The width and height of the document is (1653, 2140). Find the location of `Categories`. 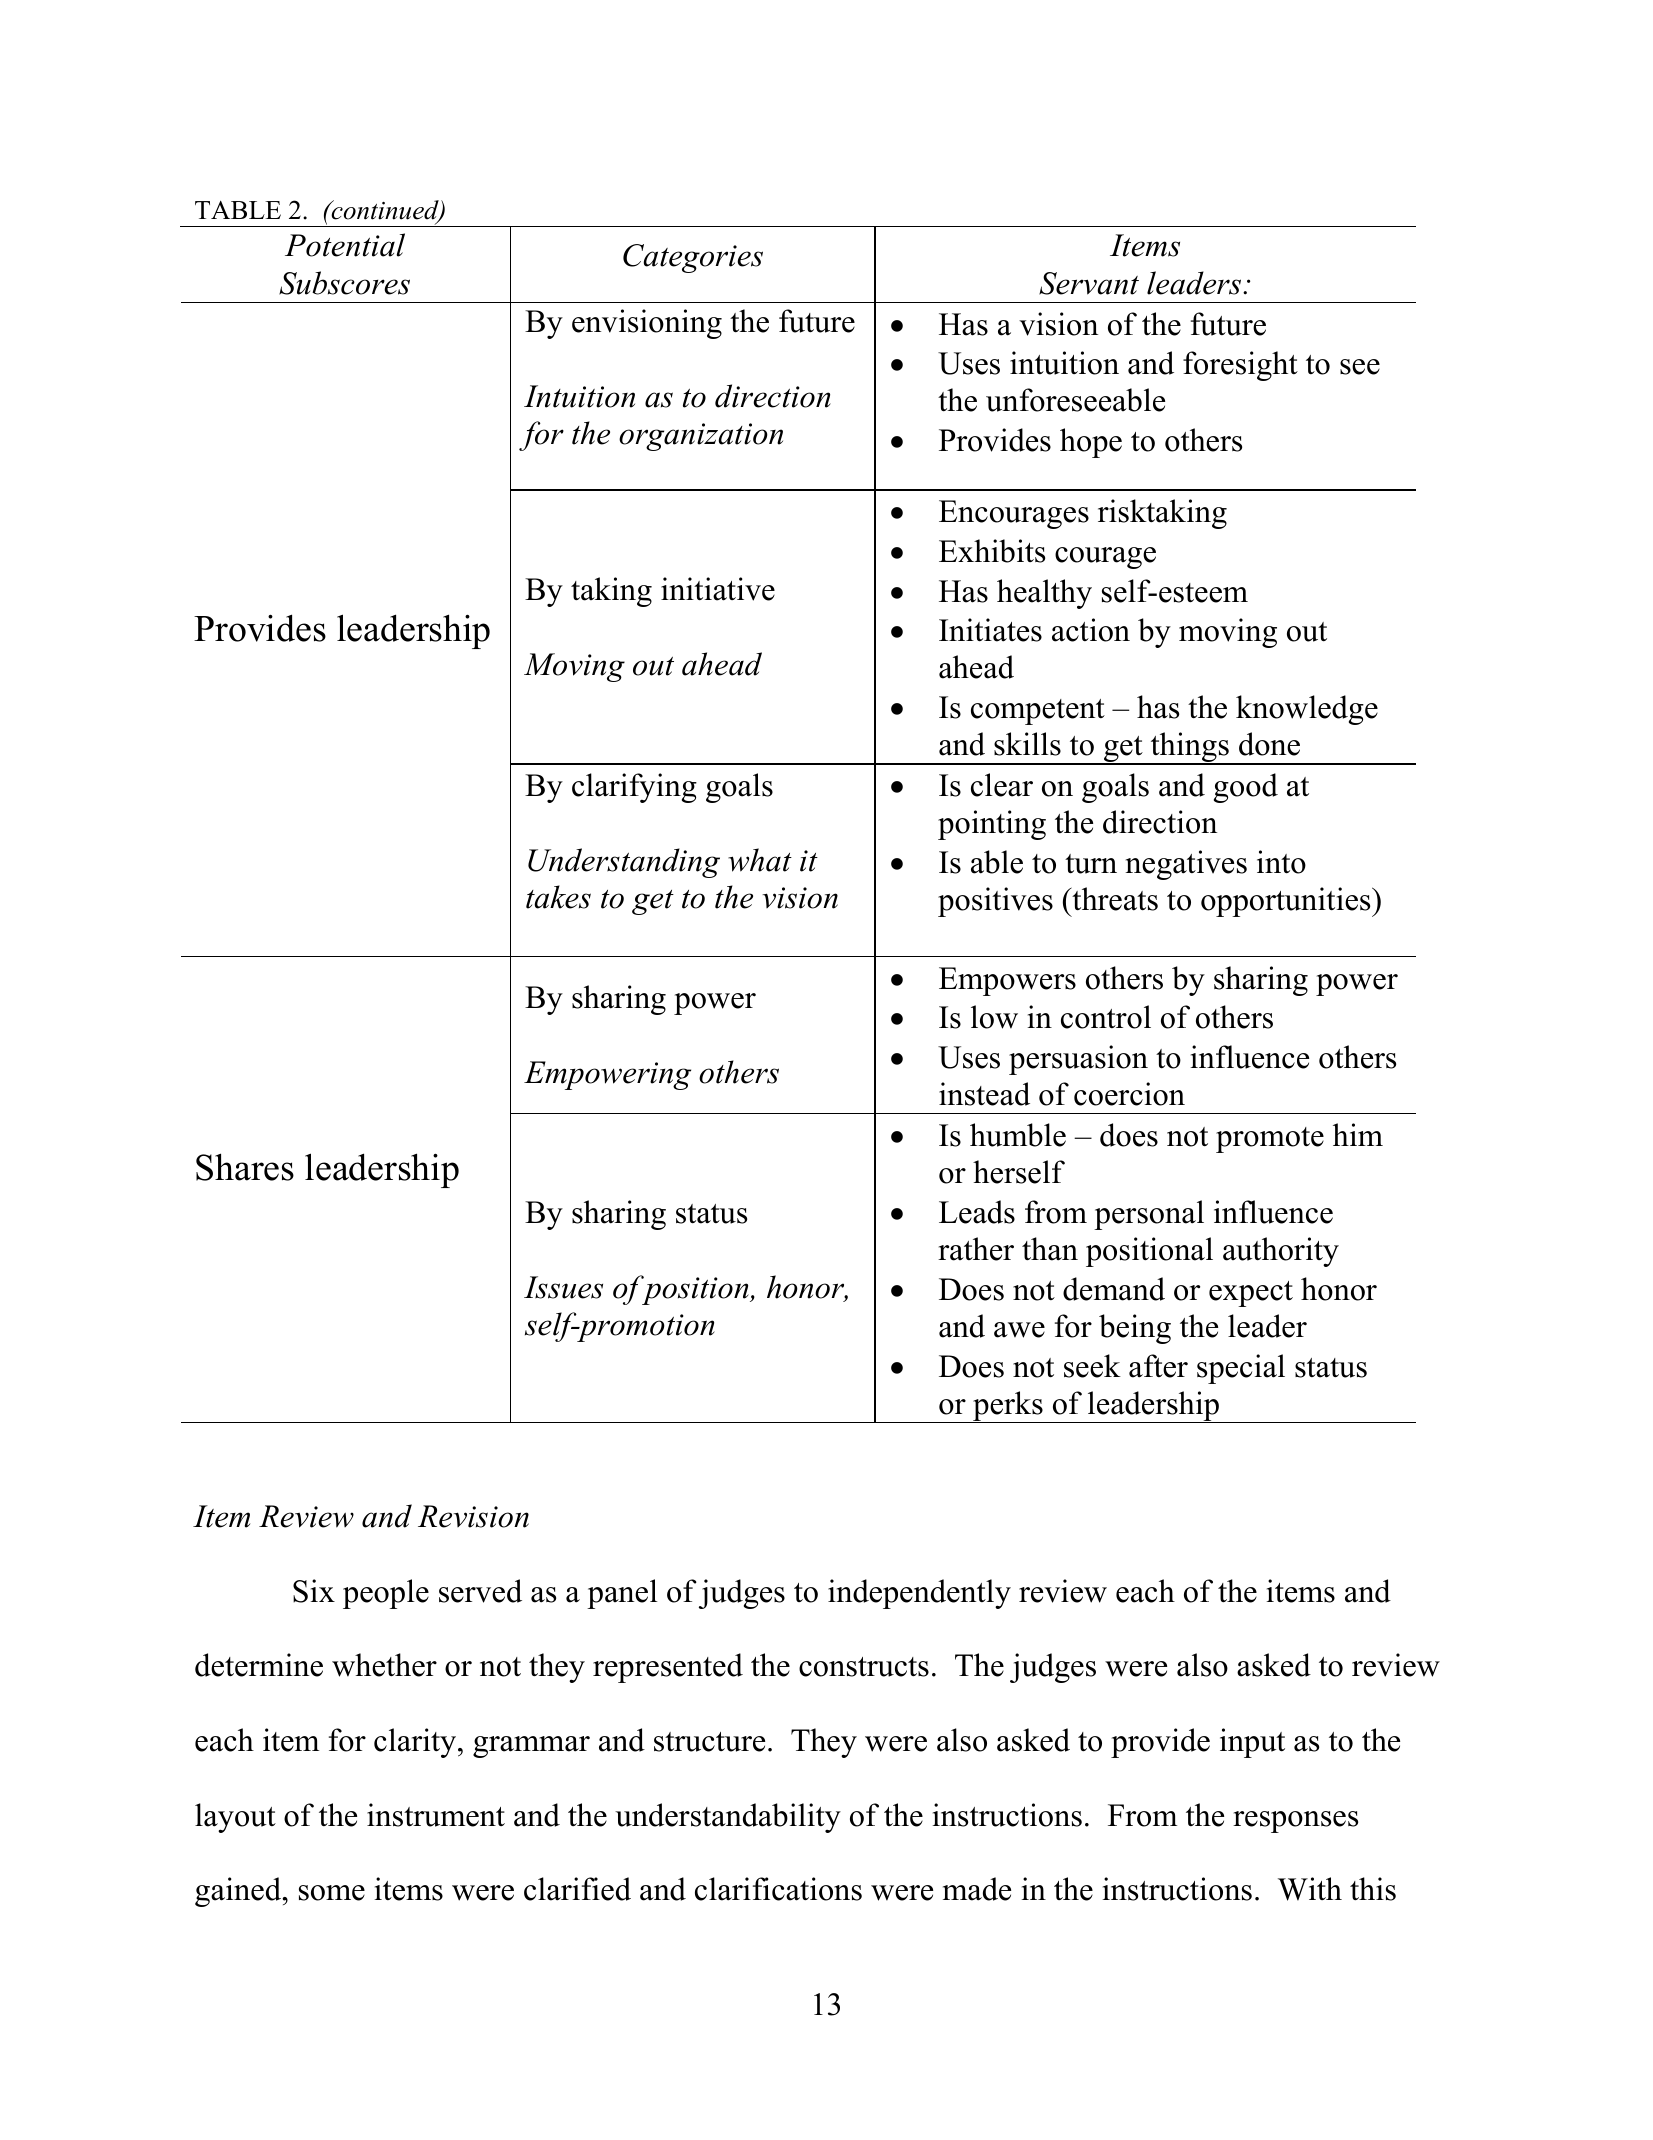

Categories is located at coordinates (693, 258).
